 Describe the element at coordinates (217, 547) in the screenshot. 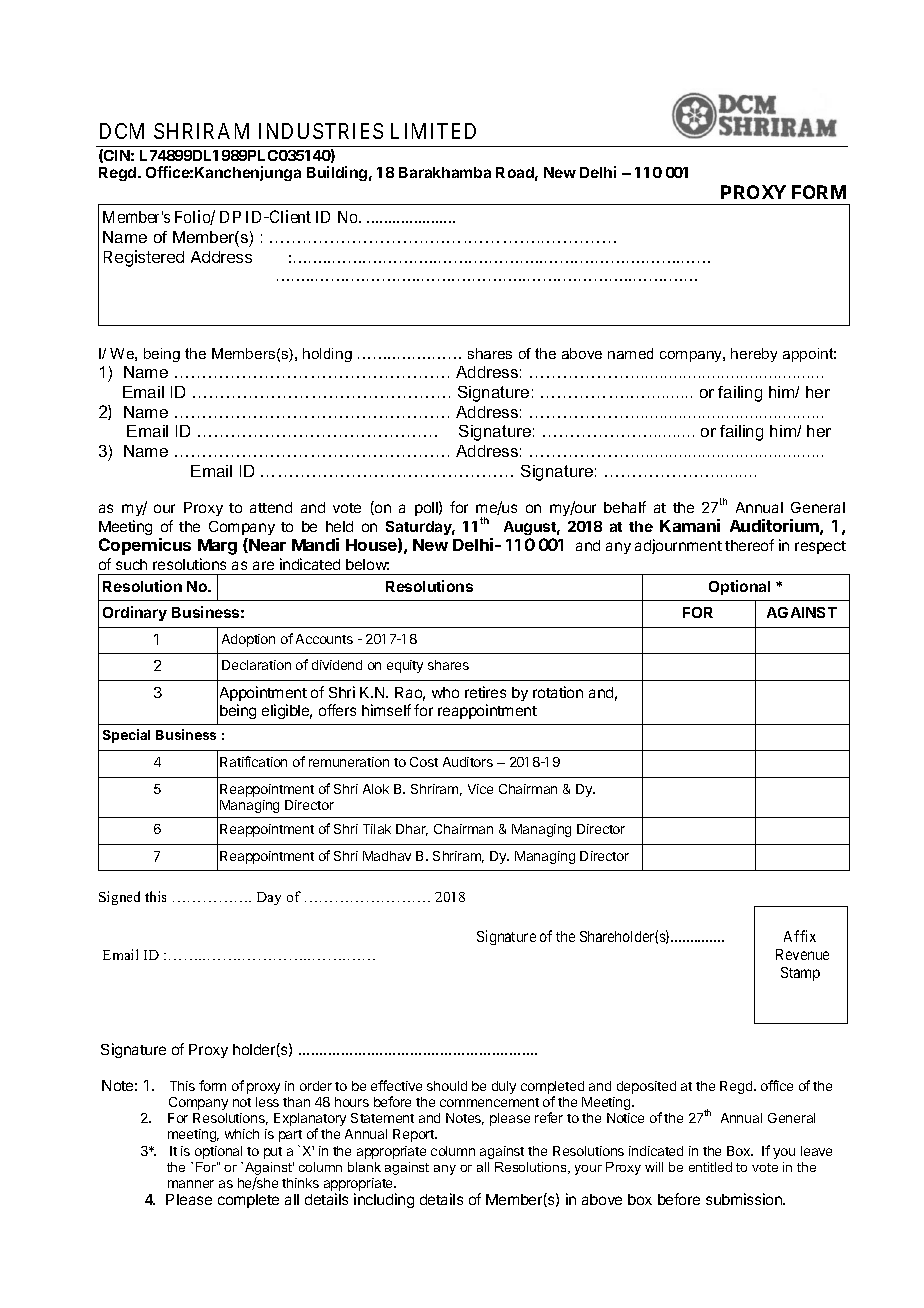

I see `Marg` at that location.
